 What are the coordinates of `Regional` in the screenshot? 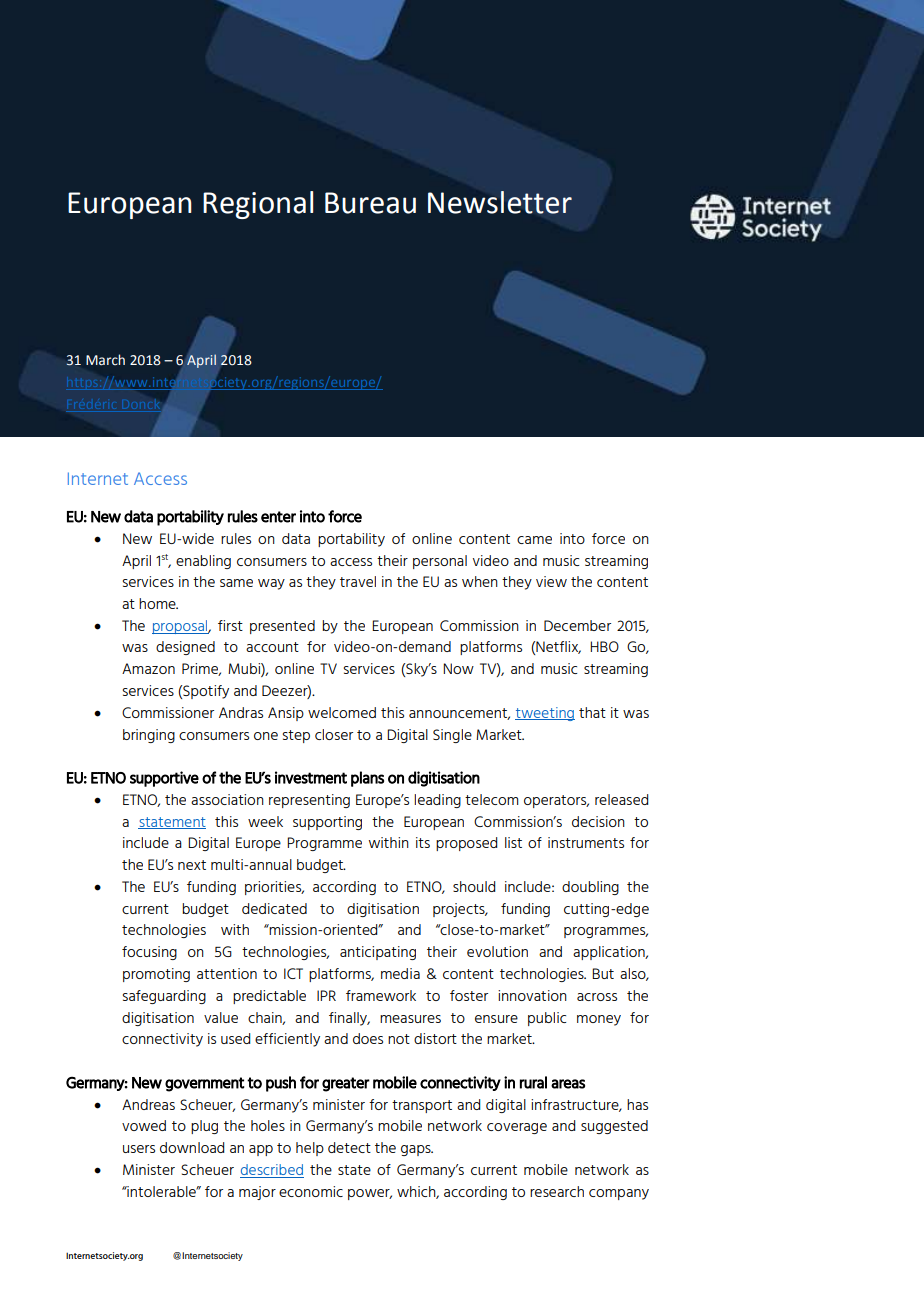 It's located at (258, 205).
